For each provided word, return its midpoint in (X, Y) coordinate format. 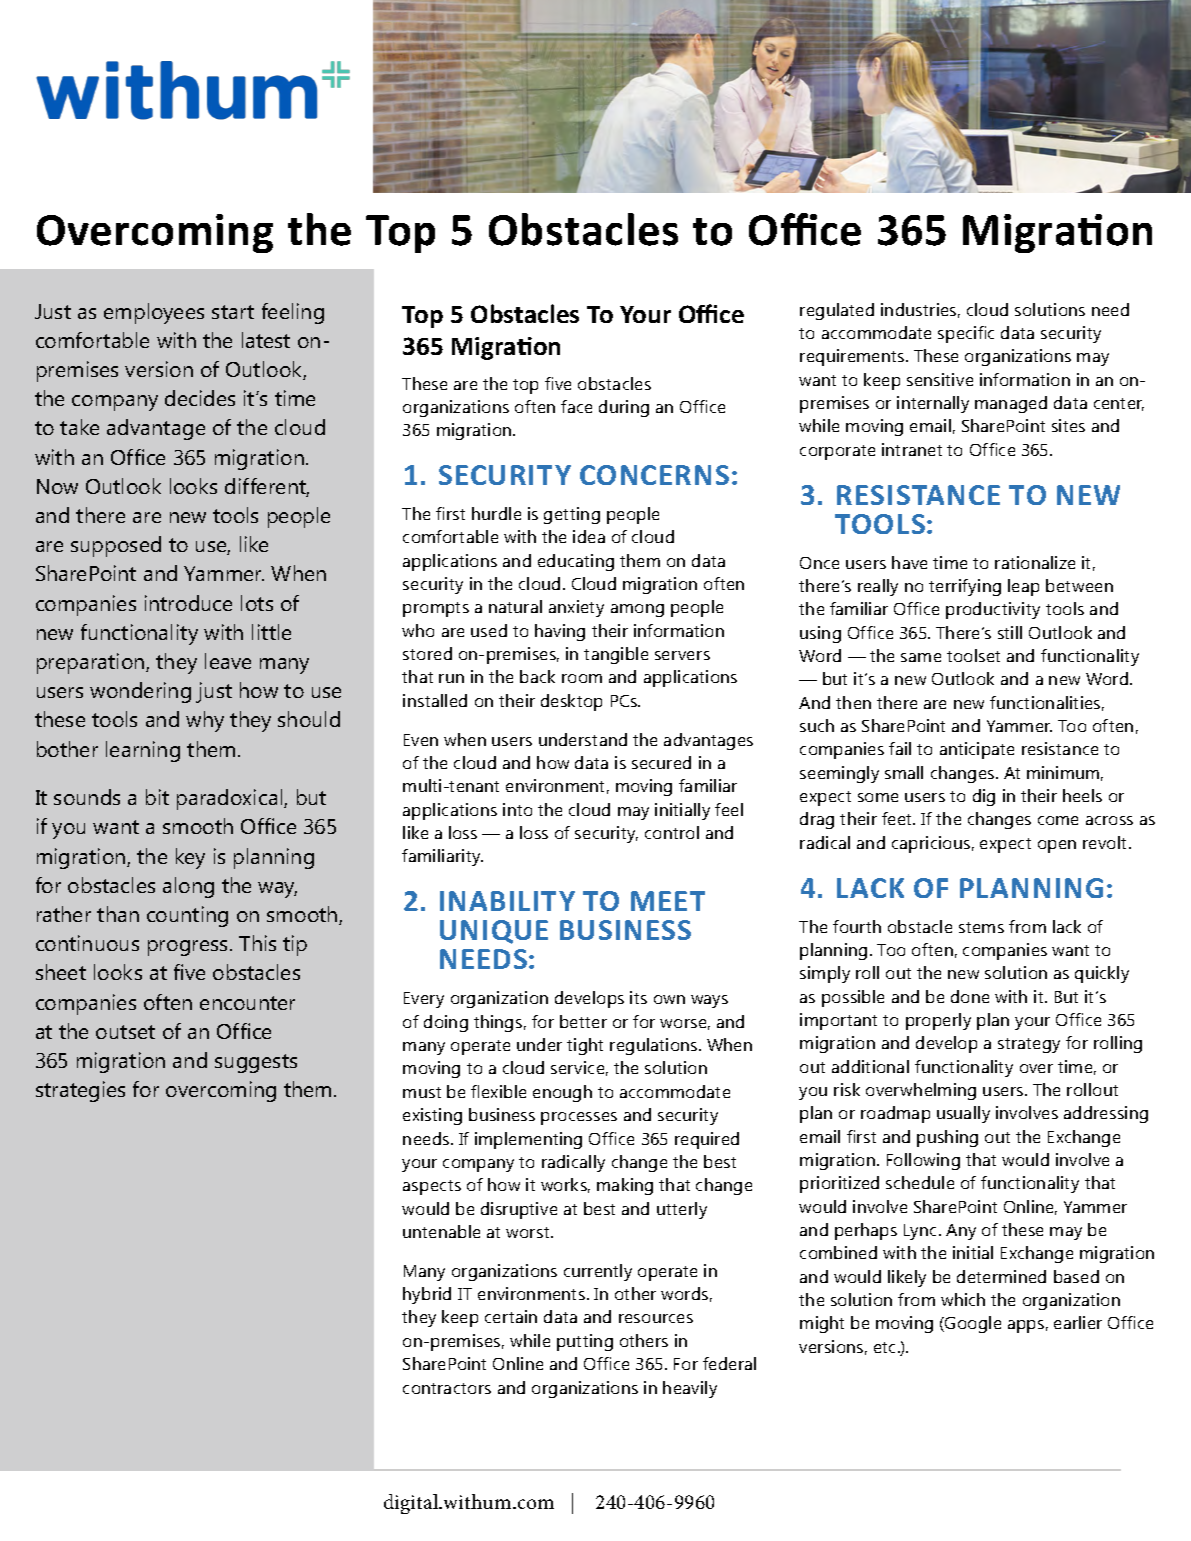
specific (966, 334)
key (190, 858)
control (672, 832)
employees (154, 313)
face (576, 406)
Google (972, 1324)
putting (585, 1342)
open (1057, 846)
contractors (447, 1388)
